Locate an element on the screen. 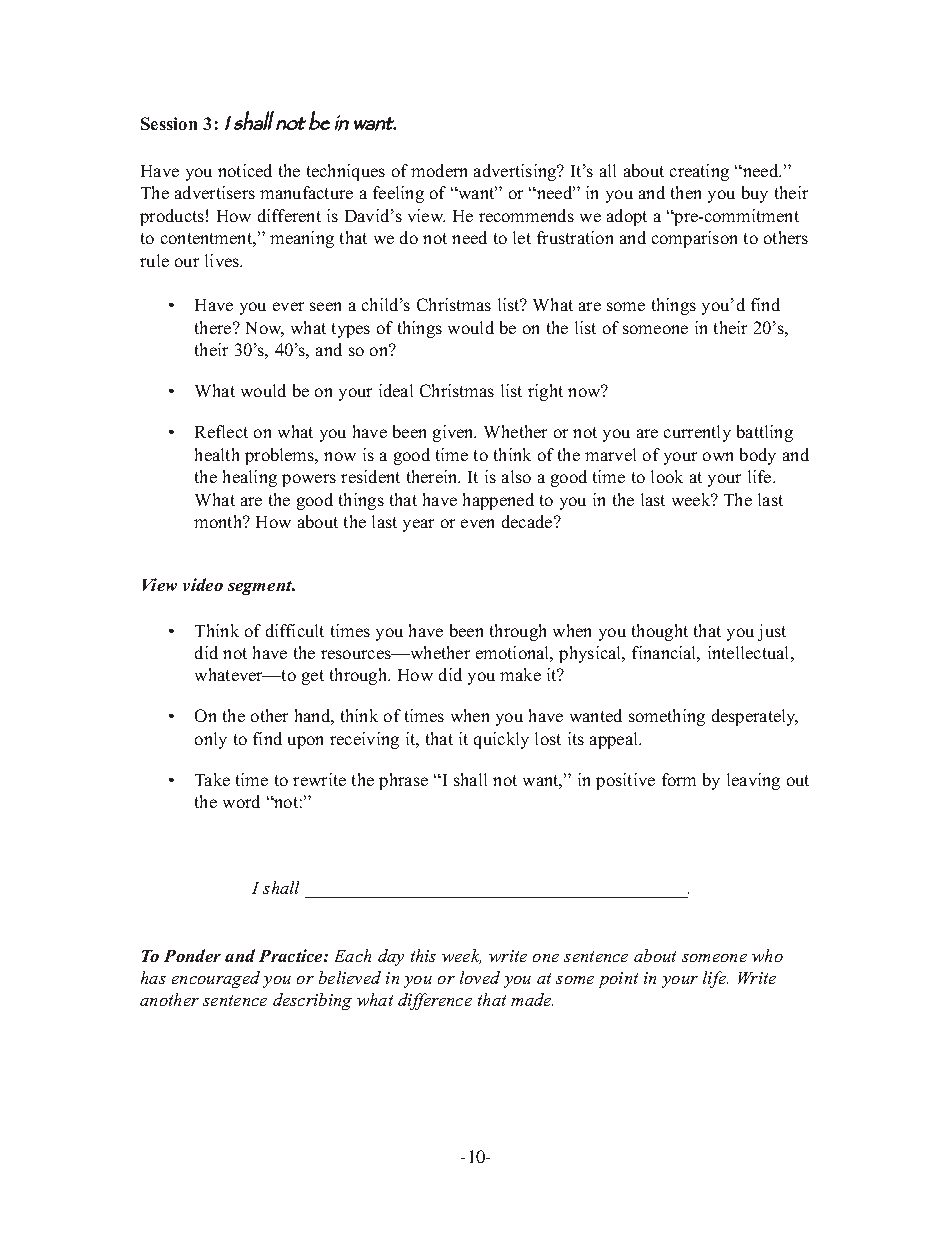 The image size is (952, 1233). creating is located at coordinates (699, 172).
